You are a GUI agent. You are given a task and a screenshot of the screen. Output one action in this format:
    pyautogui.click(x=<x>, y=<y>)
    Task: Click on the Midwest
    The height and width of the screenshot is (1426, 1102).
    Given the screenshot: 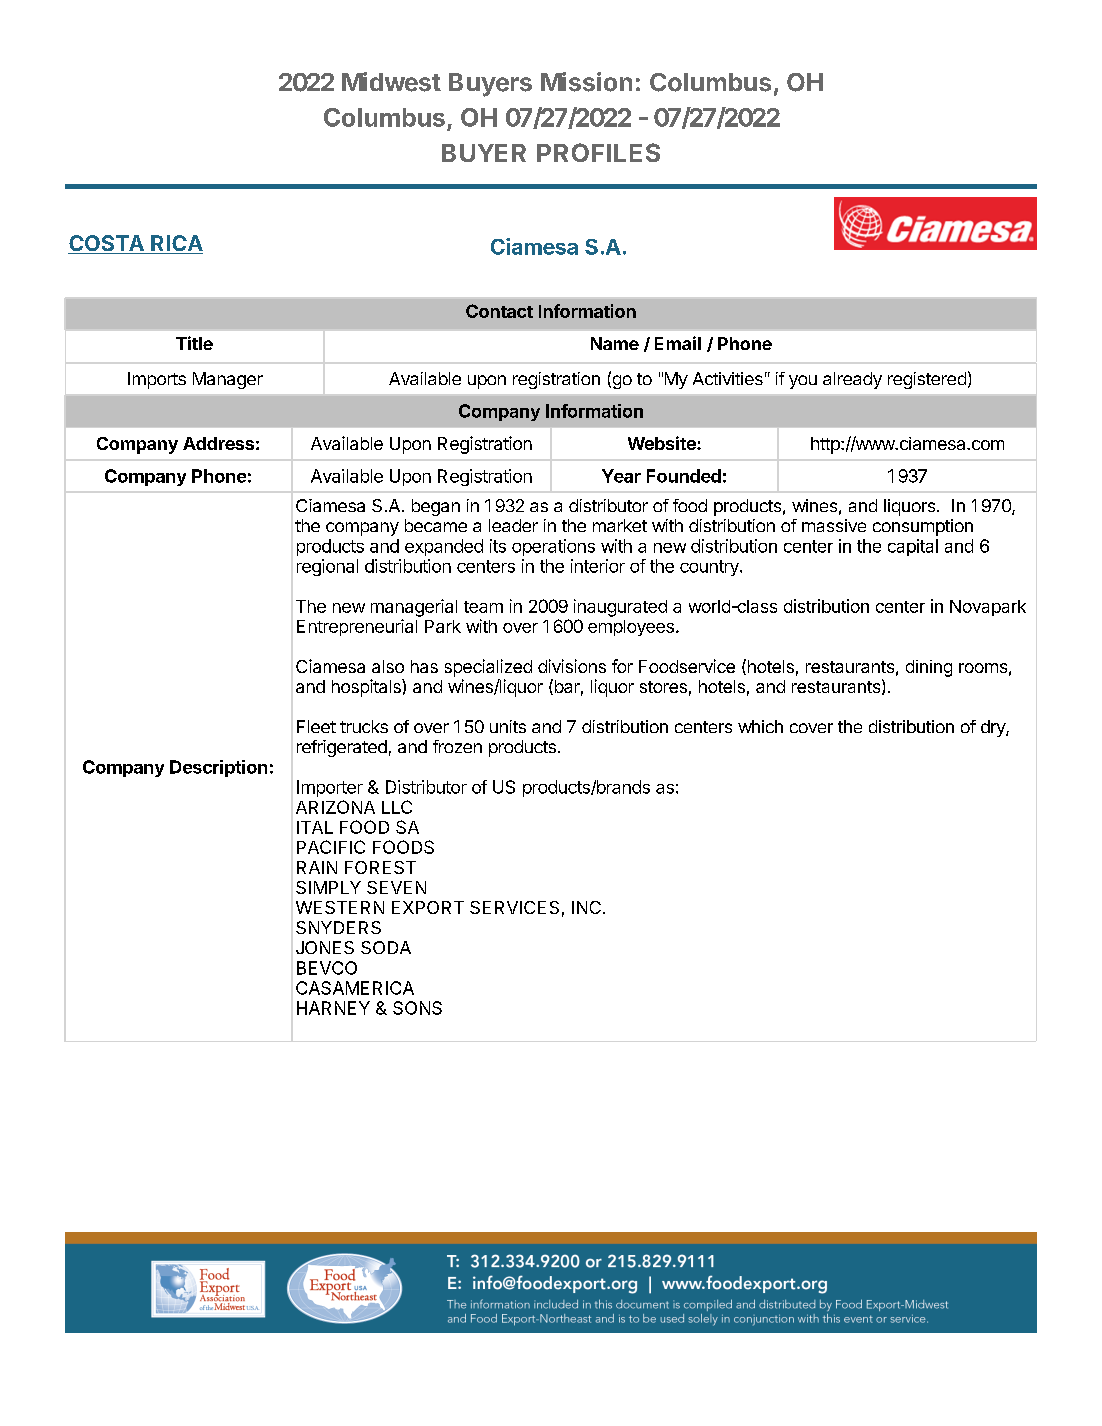 What is the action you would take?
    pyautogui.click(x=391, y=82)
